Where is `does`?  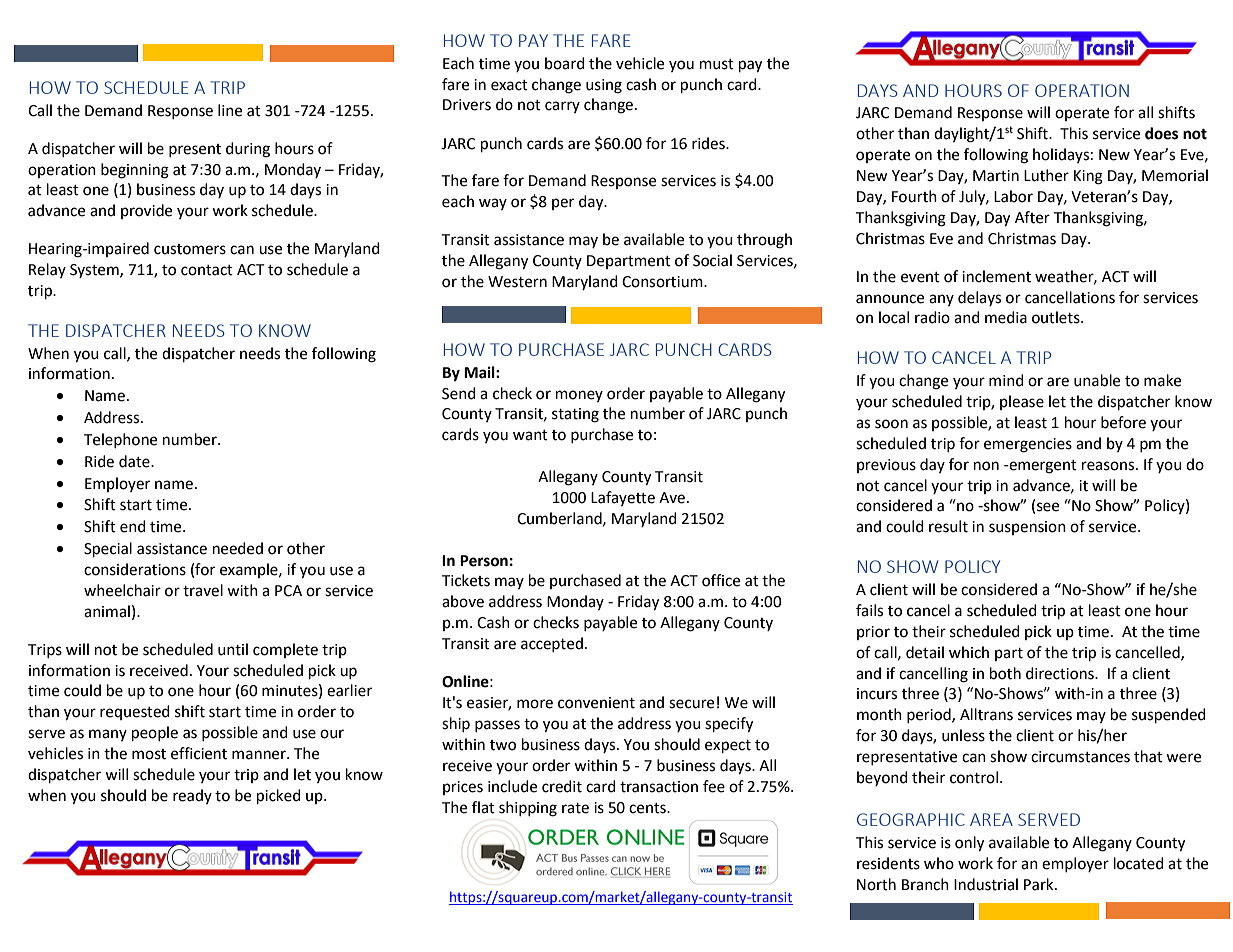 does is located at coordinates (1161, 133).
